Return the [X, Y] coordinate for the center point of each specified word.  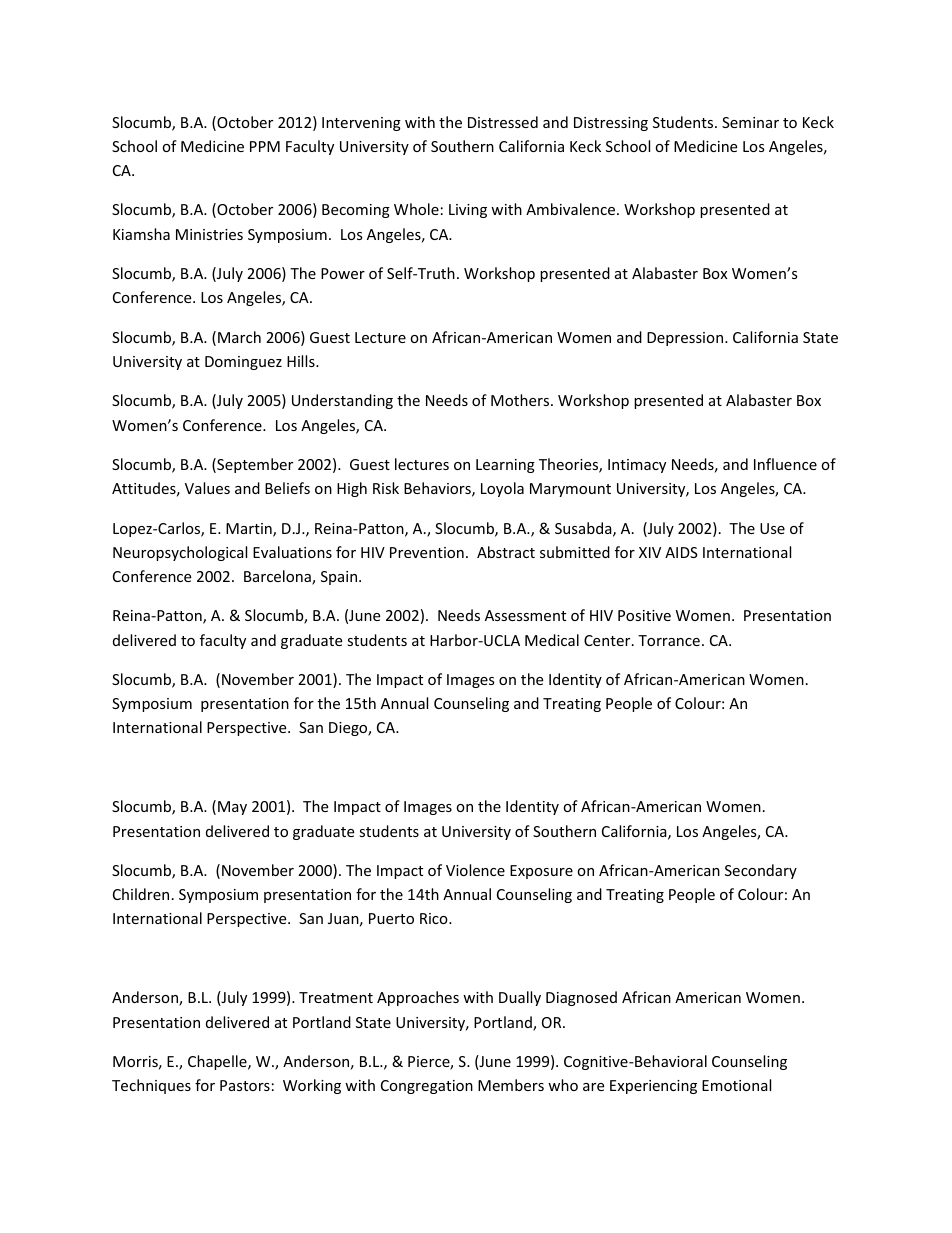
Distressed [503, 122]
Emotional [736, 1085]
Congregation [427, 1087]
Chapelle [218, 1062]
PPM [265, 146]
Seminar [750, 122]
